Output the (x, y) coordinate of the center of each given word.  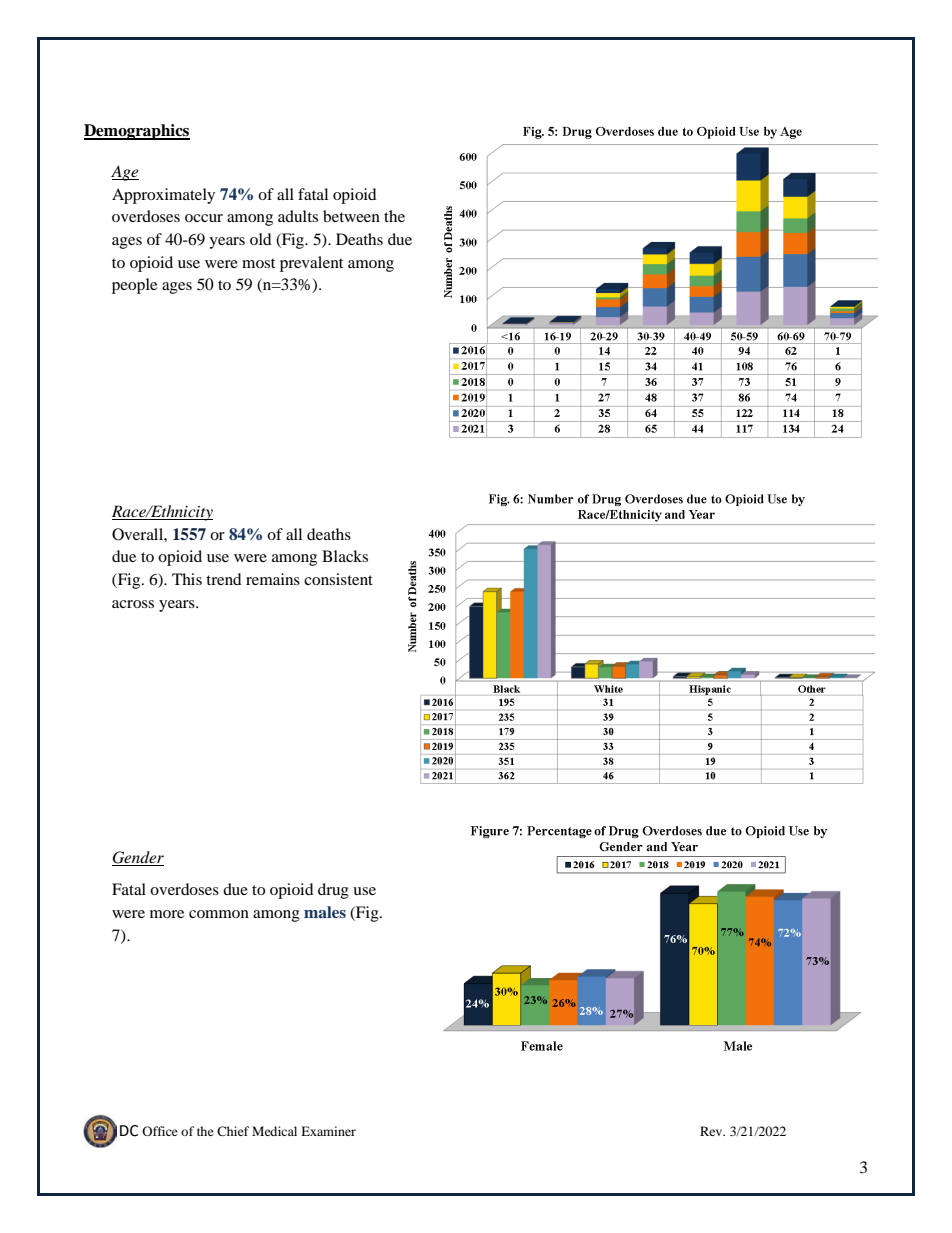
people (134, 286)
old (261, 239)
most (258, 263)
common (219, 914)
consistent (338, 579)
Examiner (328, 1131)
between (351, 216)
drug (333, 891)
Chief (233, 1131)
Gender (138, 858)
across (133, 604)
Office (160, 1131)
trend (224, 579)
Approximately (163, 196)
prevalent (311, 264)
